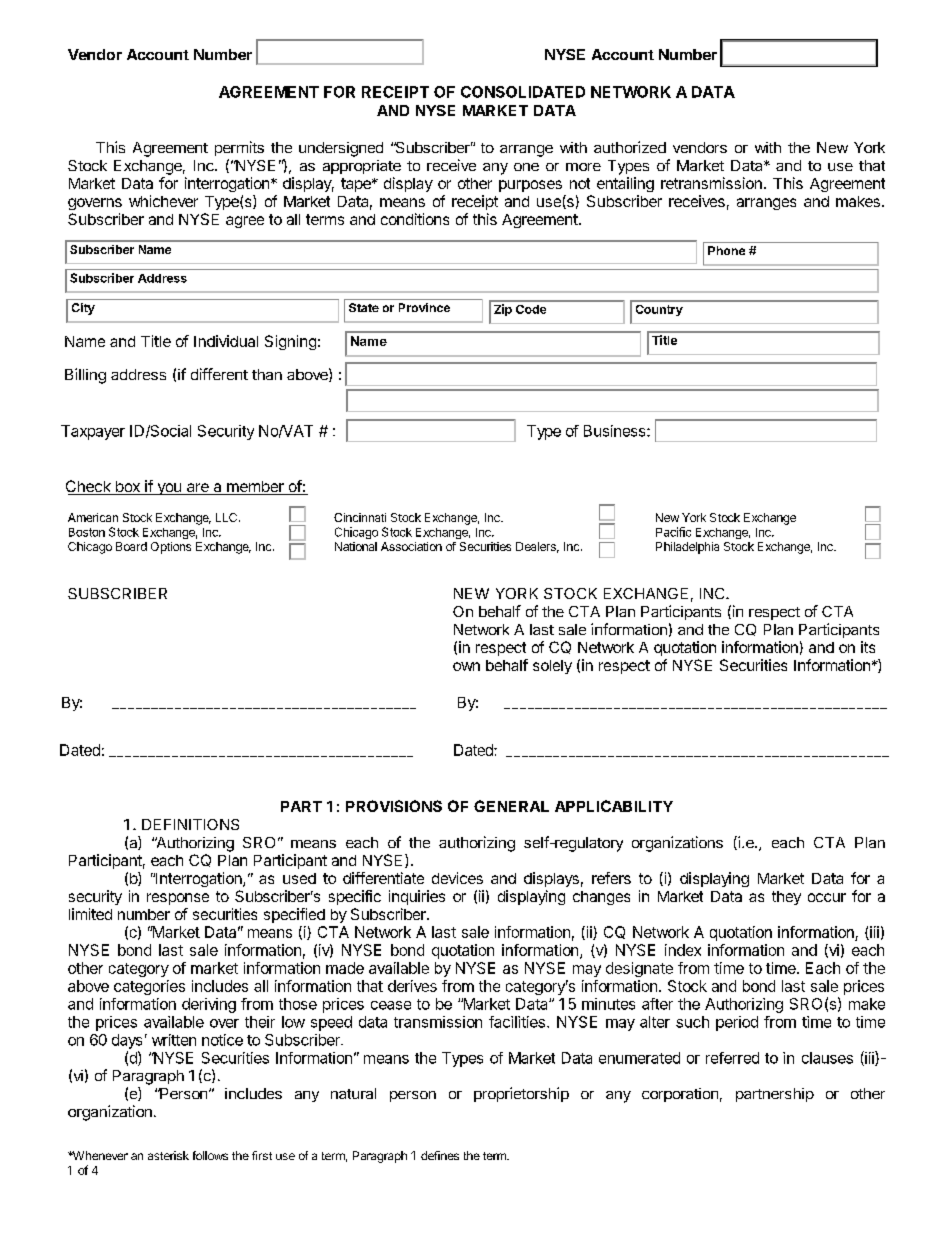 Image resolution: width=952 pixels, height=1233 pixels. What do you see at coordinates (614, 806) in the image?
I see `APPLICABILITY` at bounding box center [614, 806].
